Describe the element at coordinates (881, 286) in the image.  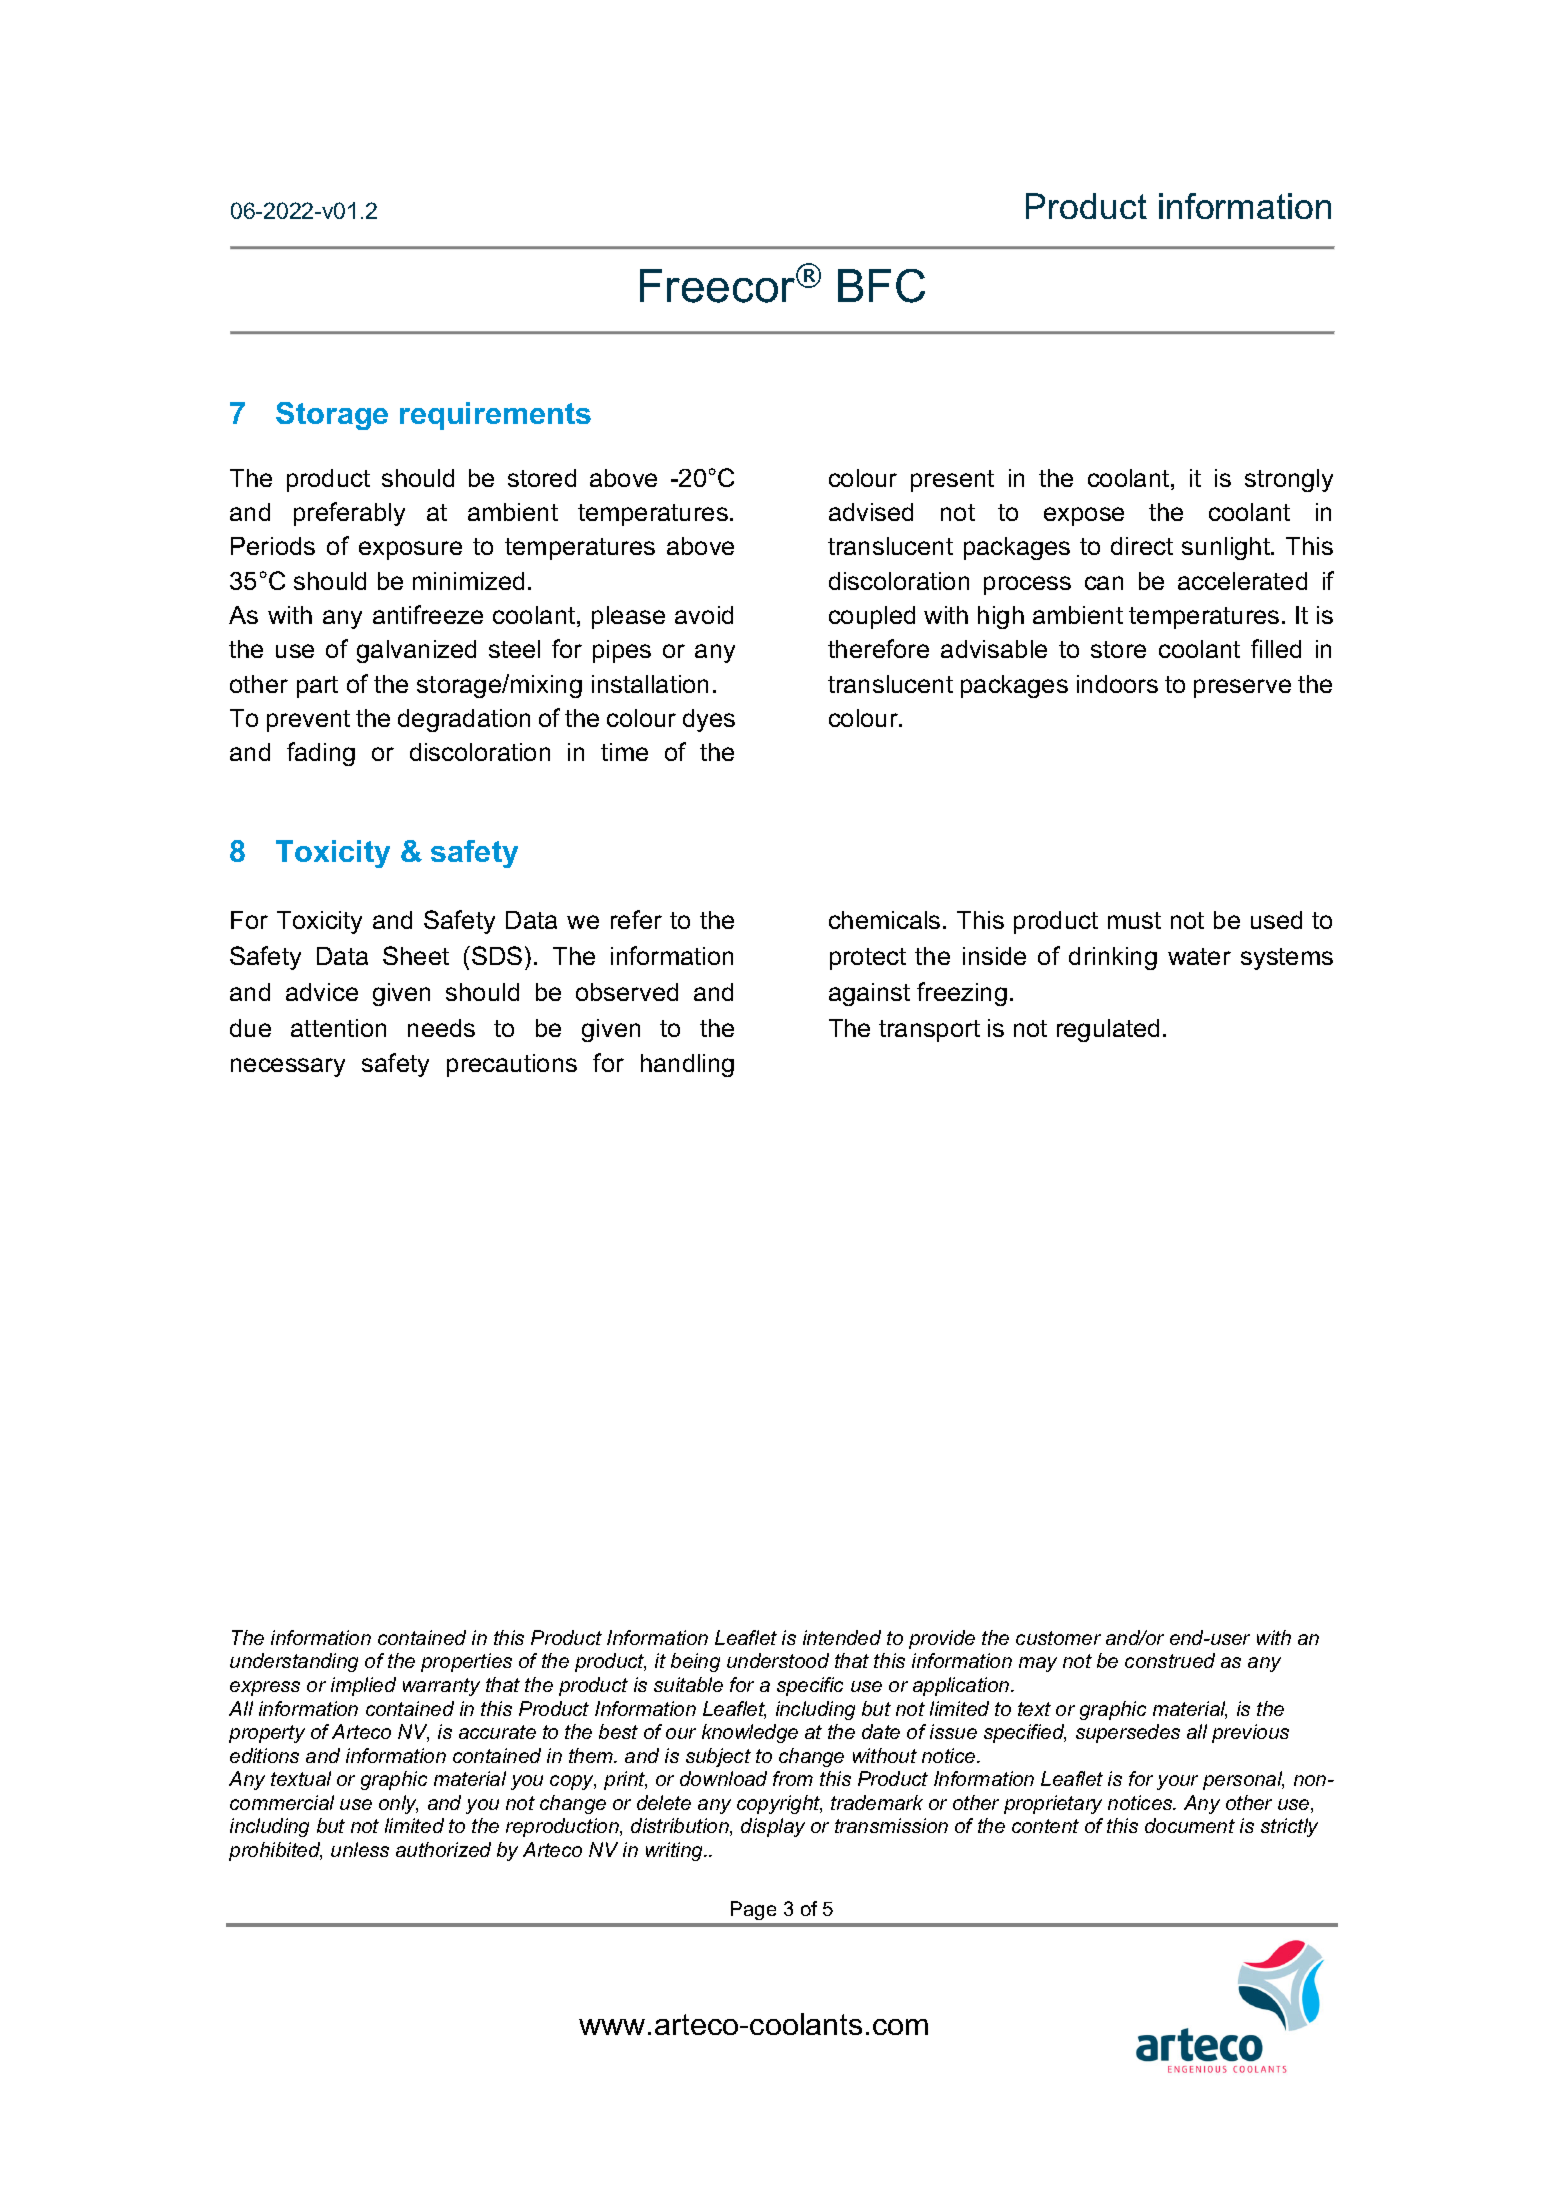
I see `BFC` at that location.
